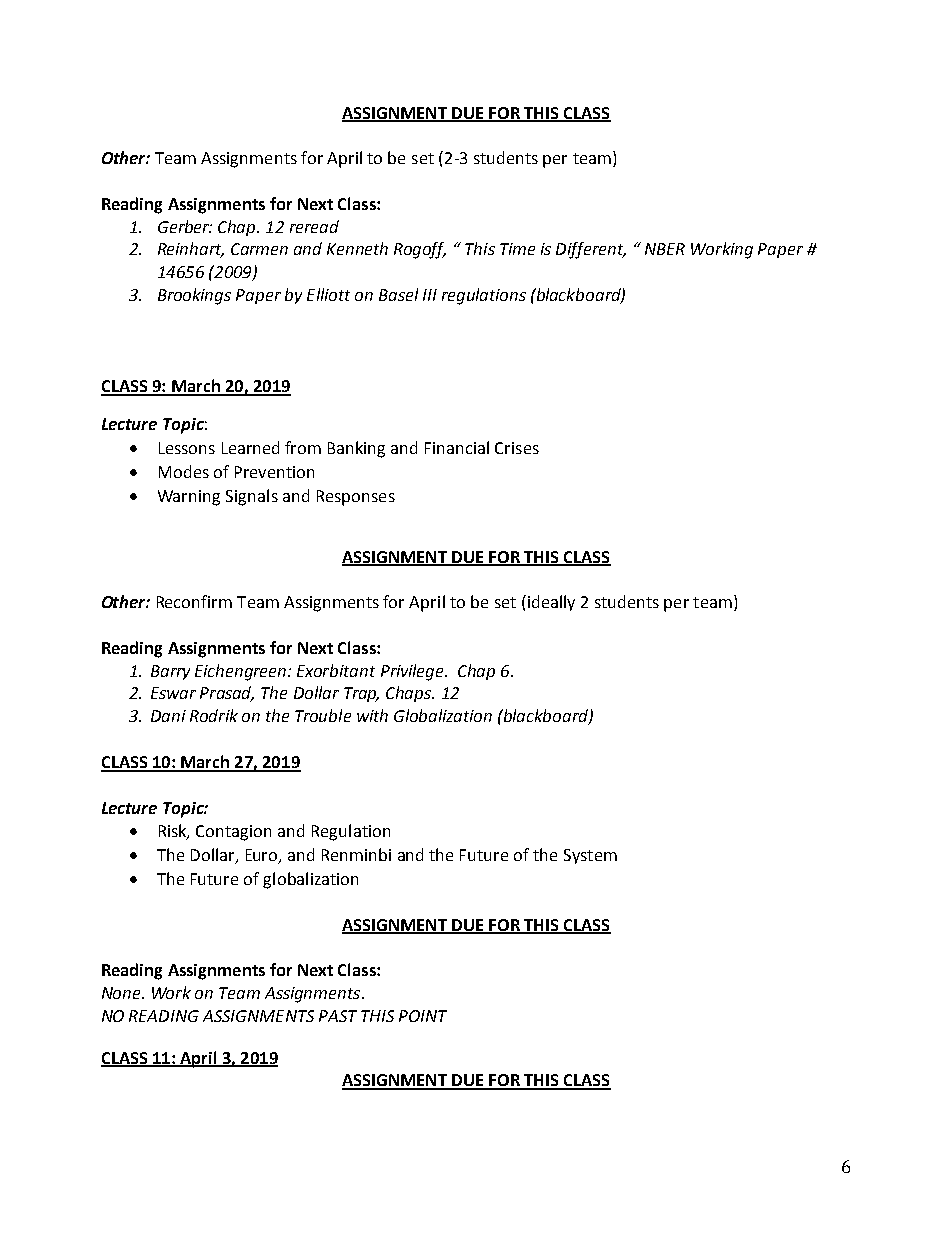  Describe the element at coordinates (591, 250) in the screenshot. I see `Different` at that location.
